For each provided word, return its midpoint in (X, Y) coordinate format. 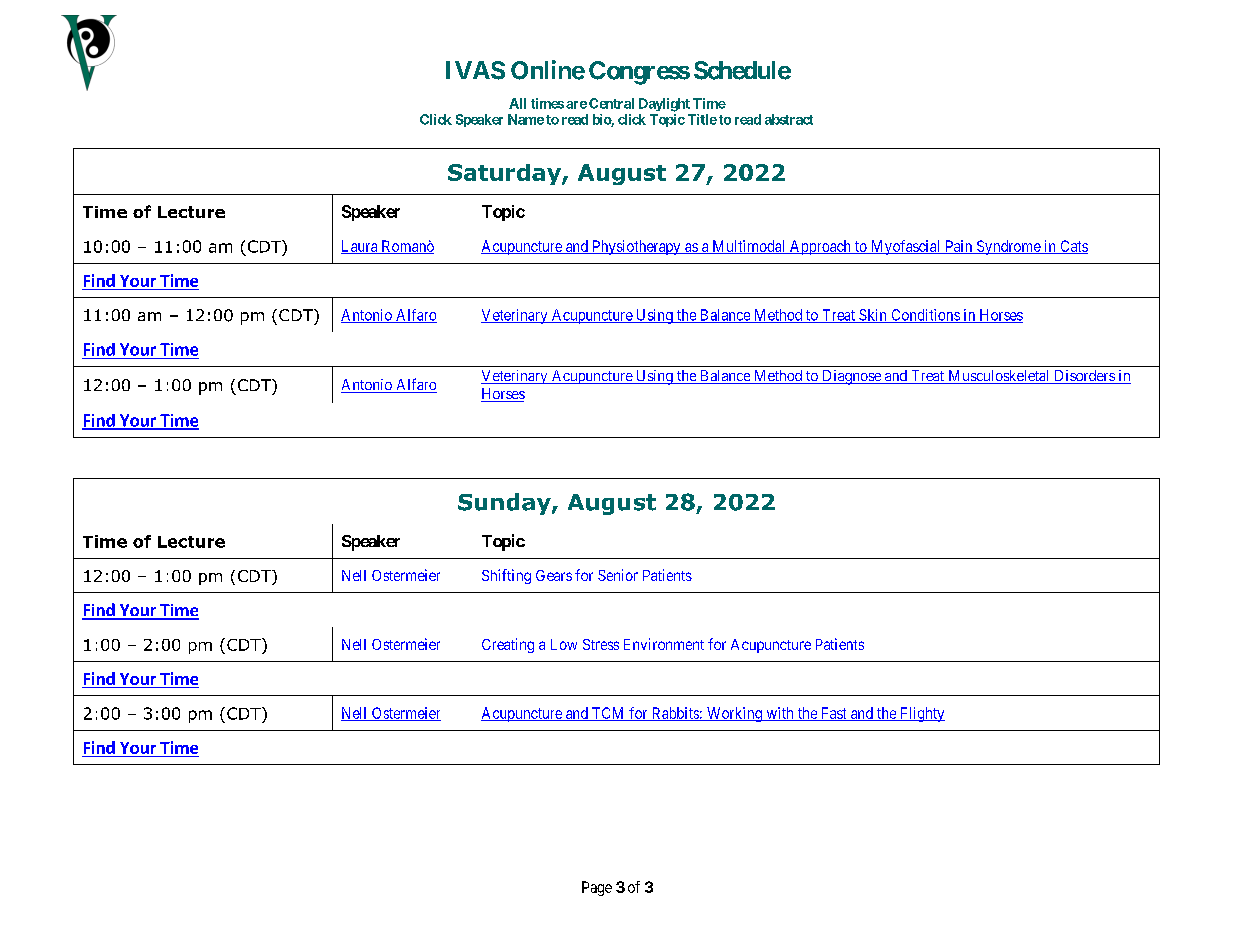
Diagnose (851, 377)
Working (734, 714)
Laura (360, 247)
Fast (833, 714)
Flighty (921, 714)
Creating (508, 645)
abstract (789, 119)
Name (526, 119)
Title (702, 119)
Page (597, 888)
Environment (664, 644)
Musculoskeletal (999, 377)
